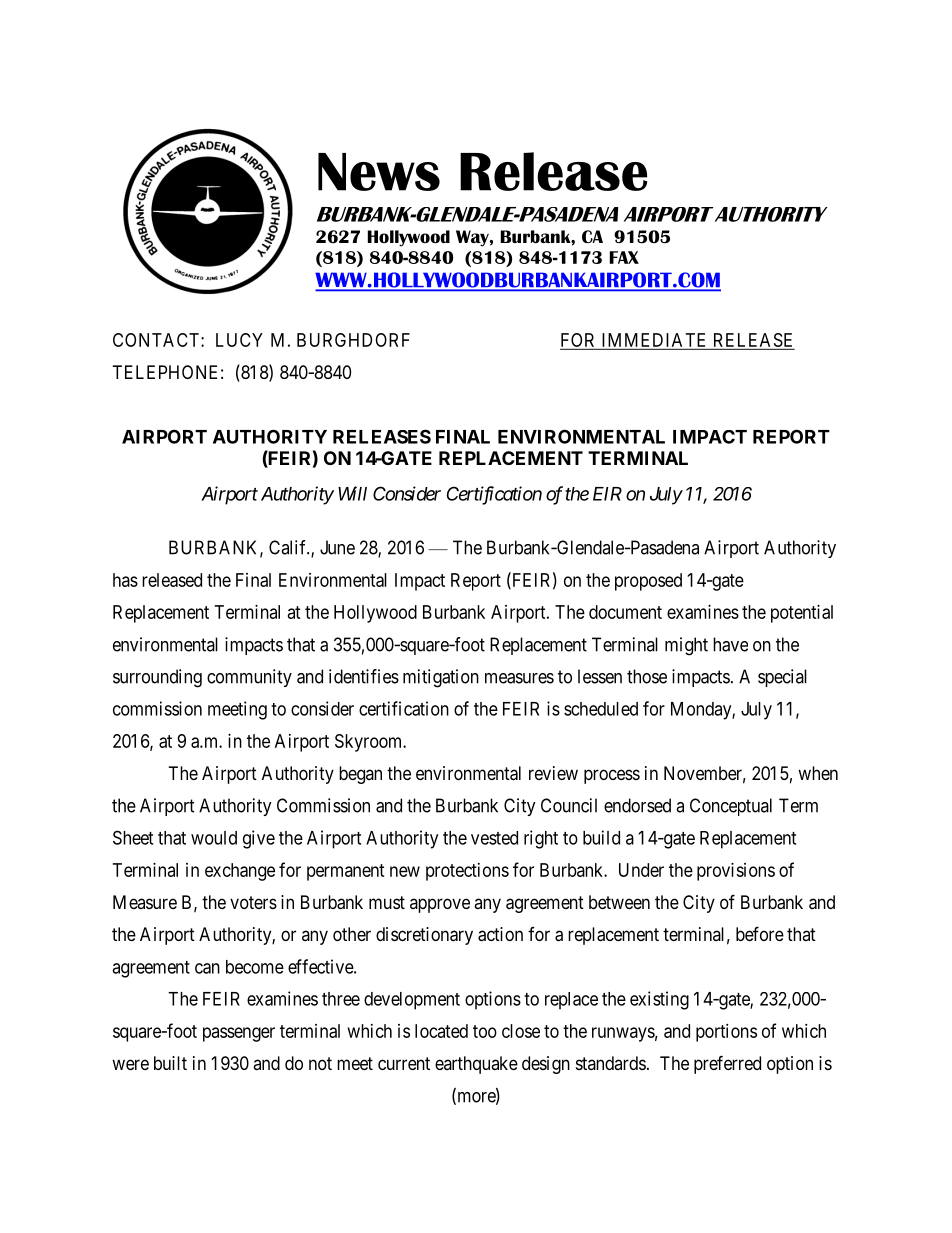 This screenshot has width=952, height=1233. I want to click on FAX, so click(624, 257).
